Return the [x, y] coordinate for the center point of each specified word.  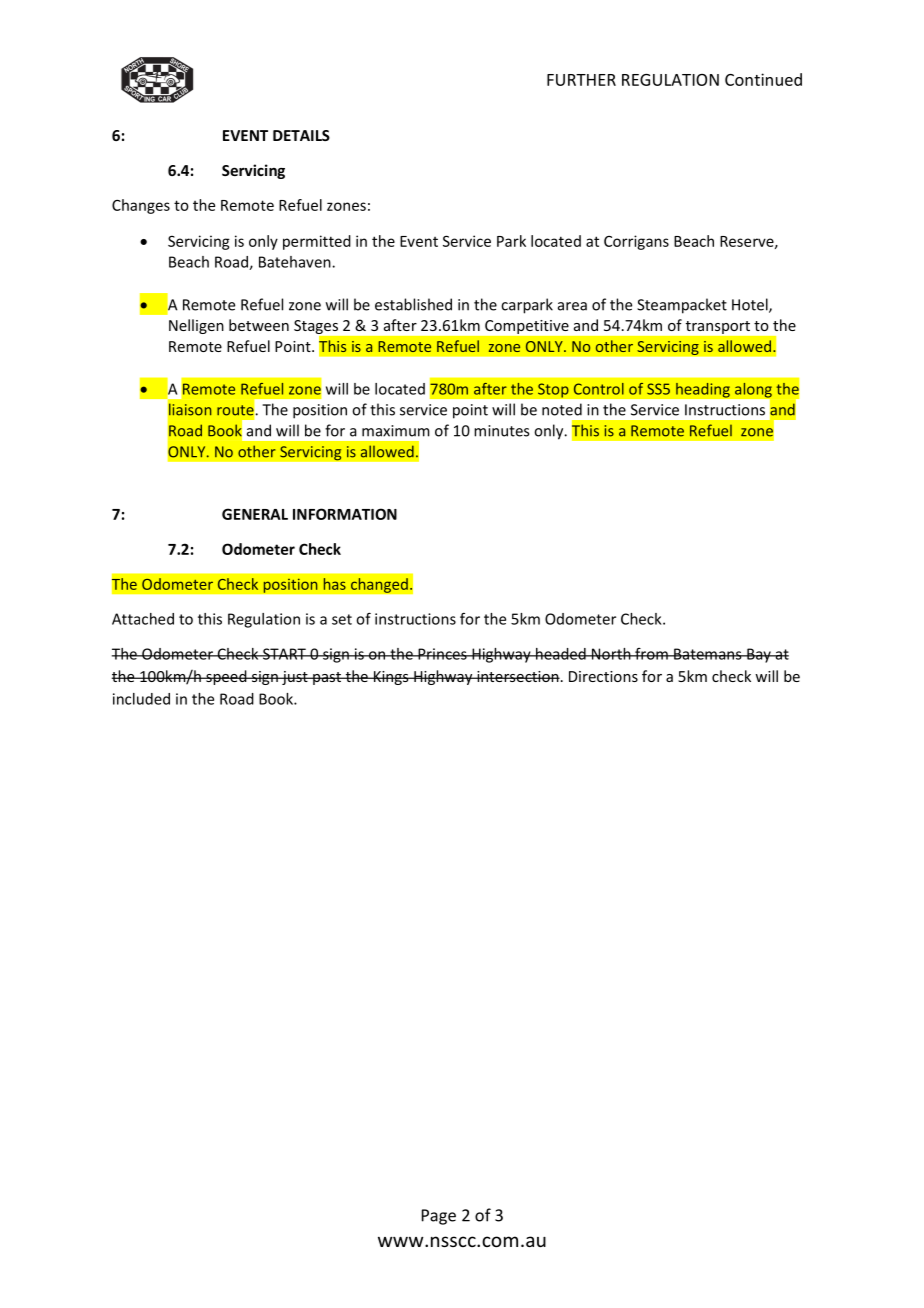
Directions [603, 676]
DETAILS [301, 135]
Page [439, 1217]
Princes [442, 654]
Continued [763, 79]
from [651, 654]
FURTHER [581, 80]
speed [226, 677]
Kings [391, 678]
